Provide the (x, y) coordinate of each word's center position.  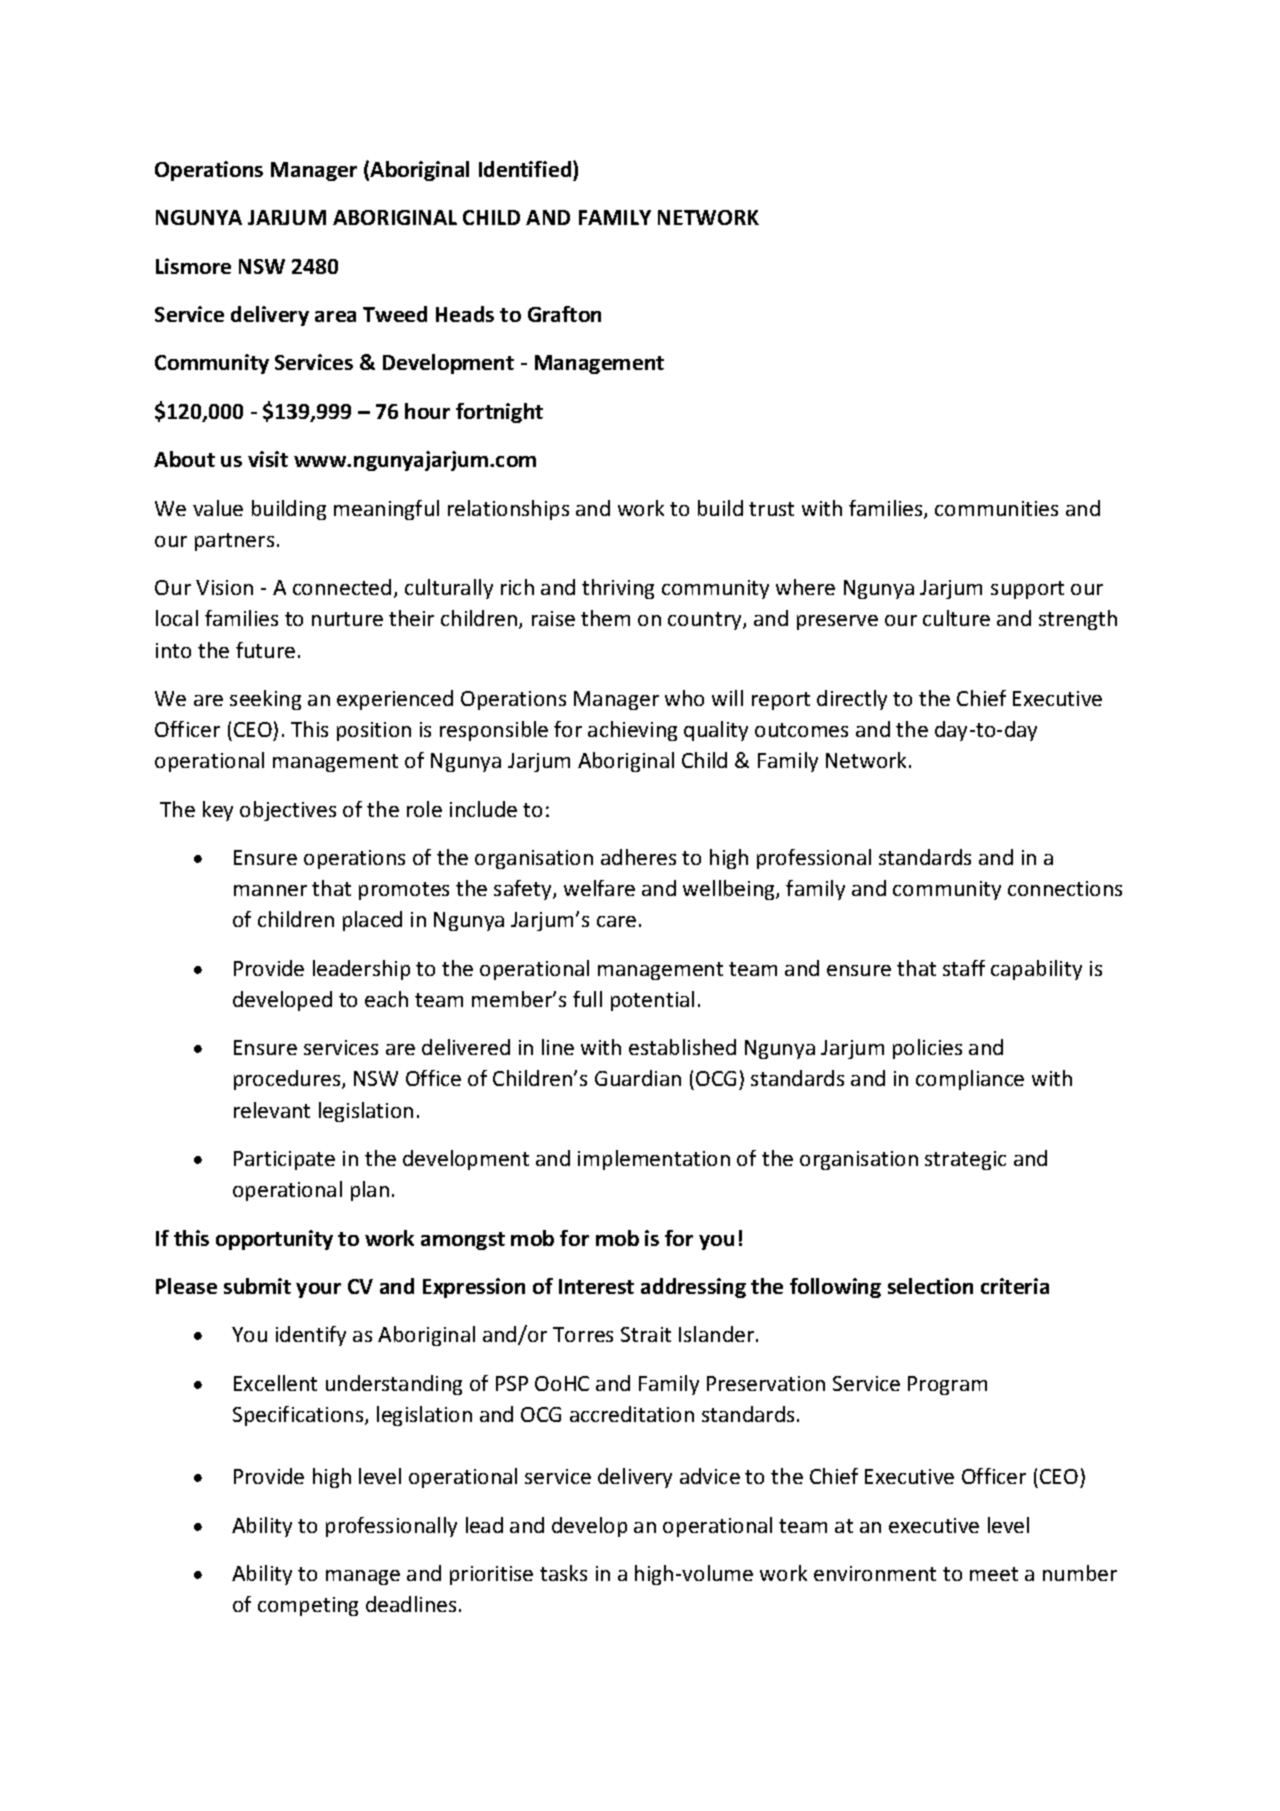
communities (996, 508)
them (605, 618)
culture (956, 618)
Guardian (638, 1078)
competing (308, 1606)
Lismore (193, 266)
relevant (272, 1110)
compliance (970, 1080)
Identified (526, 169)
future (265, 650)
